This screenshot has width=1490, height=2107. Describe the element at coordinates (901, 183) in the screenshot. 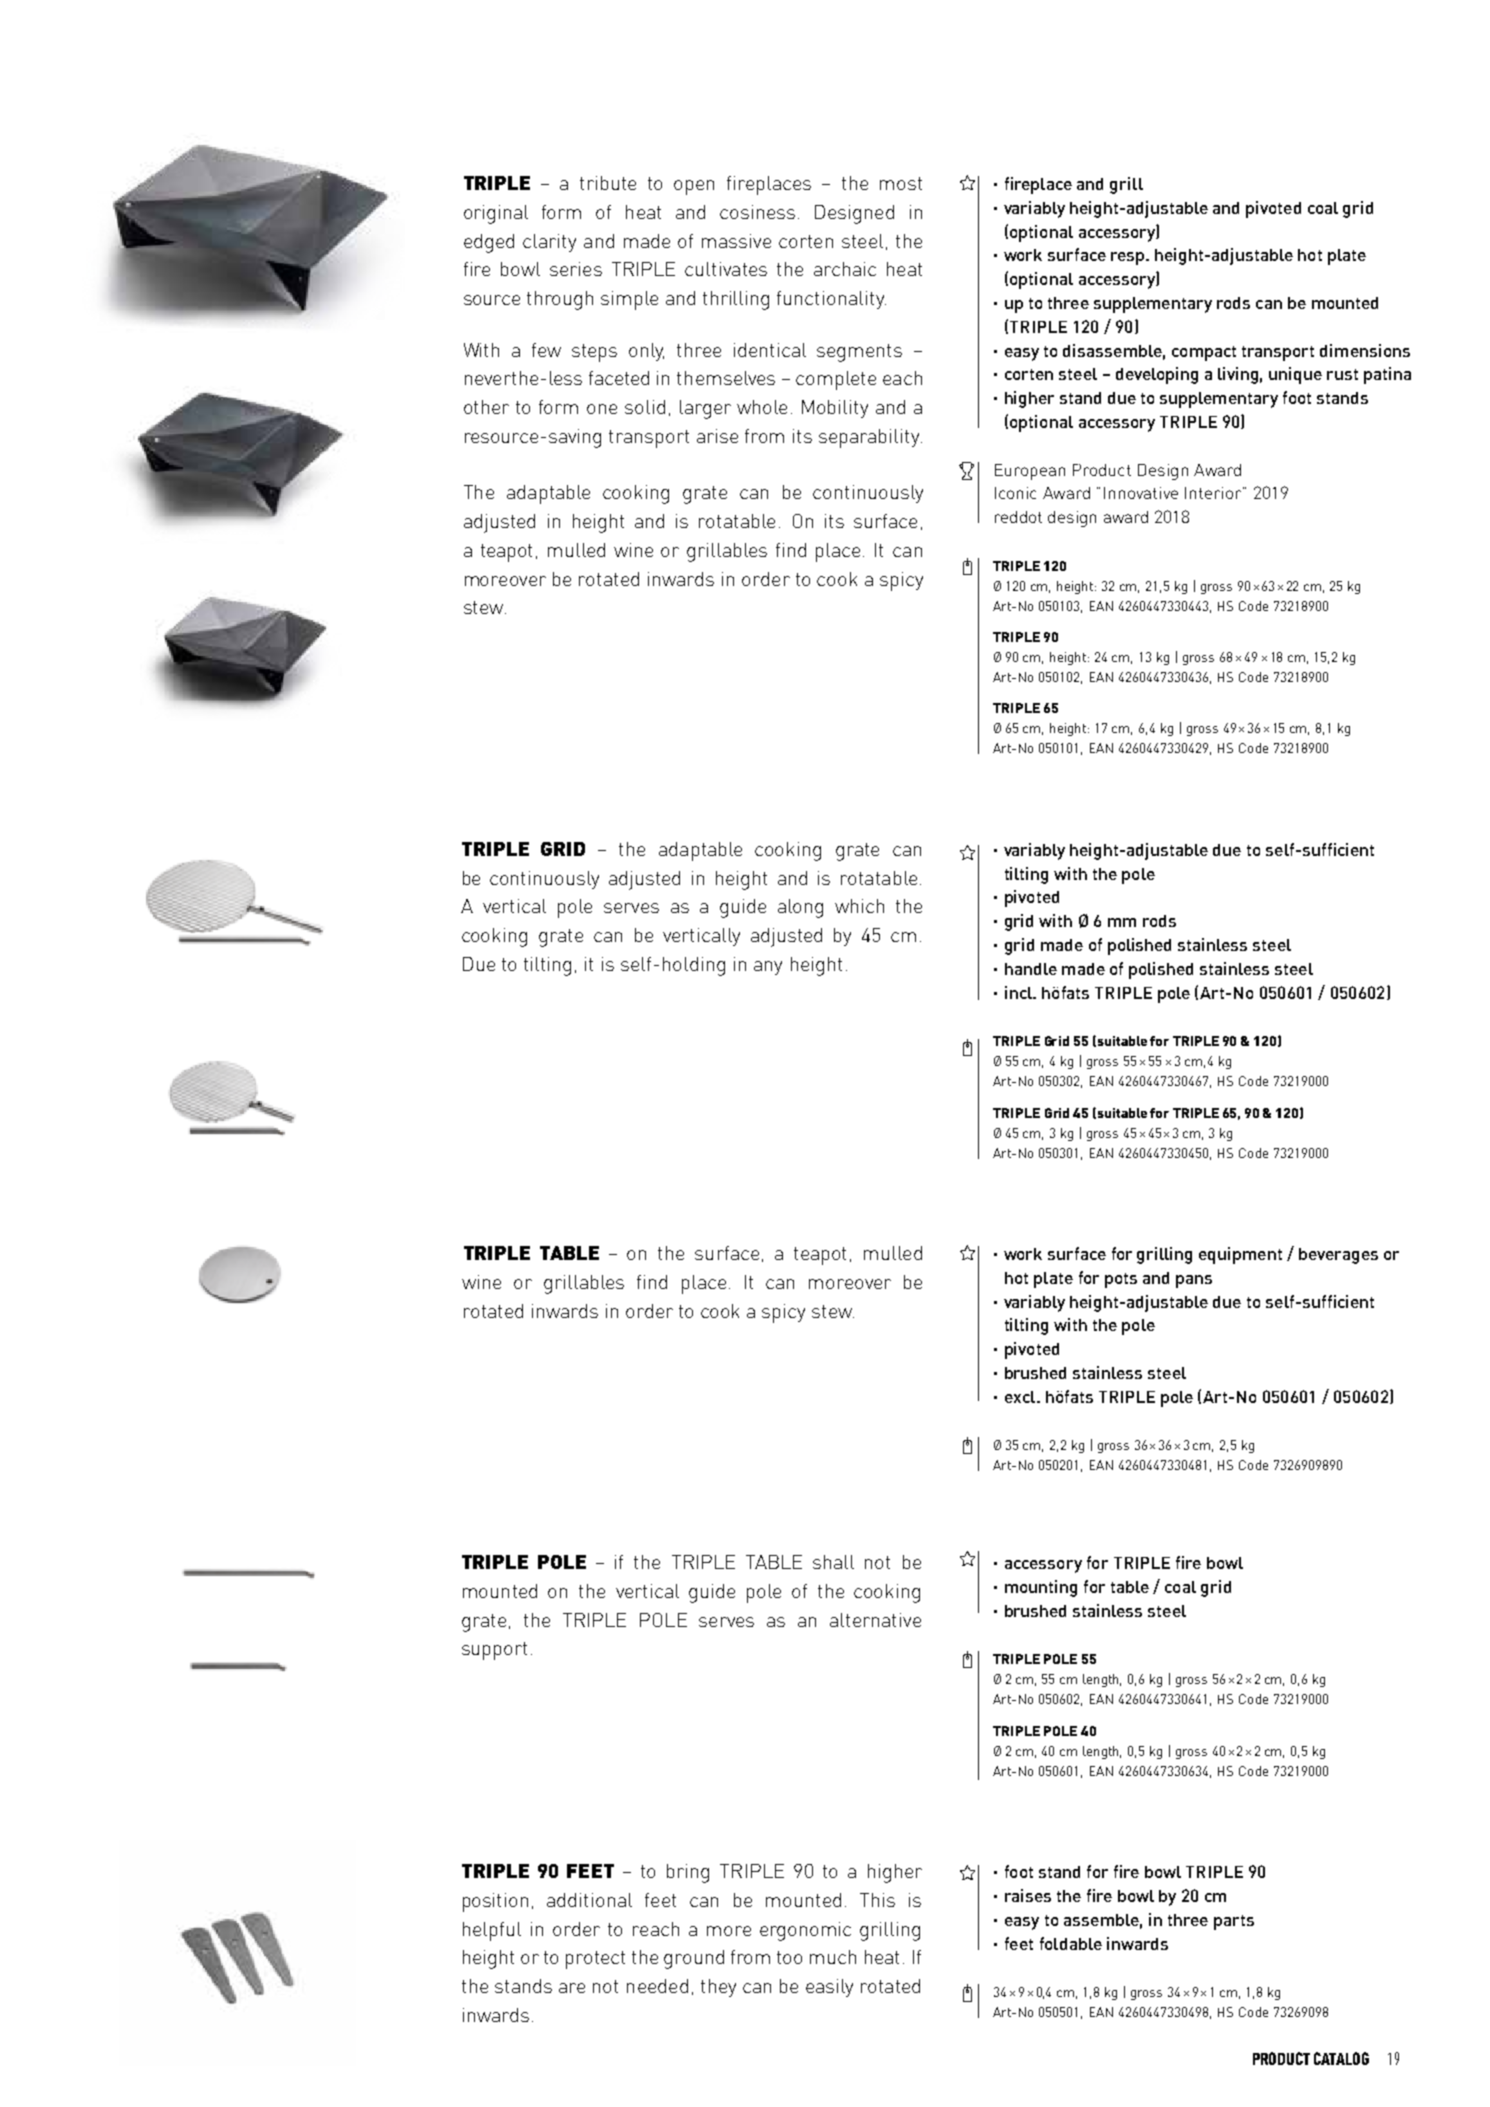

I see `most` at that location.
